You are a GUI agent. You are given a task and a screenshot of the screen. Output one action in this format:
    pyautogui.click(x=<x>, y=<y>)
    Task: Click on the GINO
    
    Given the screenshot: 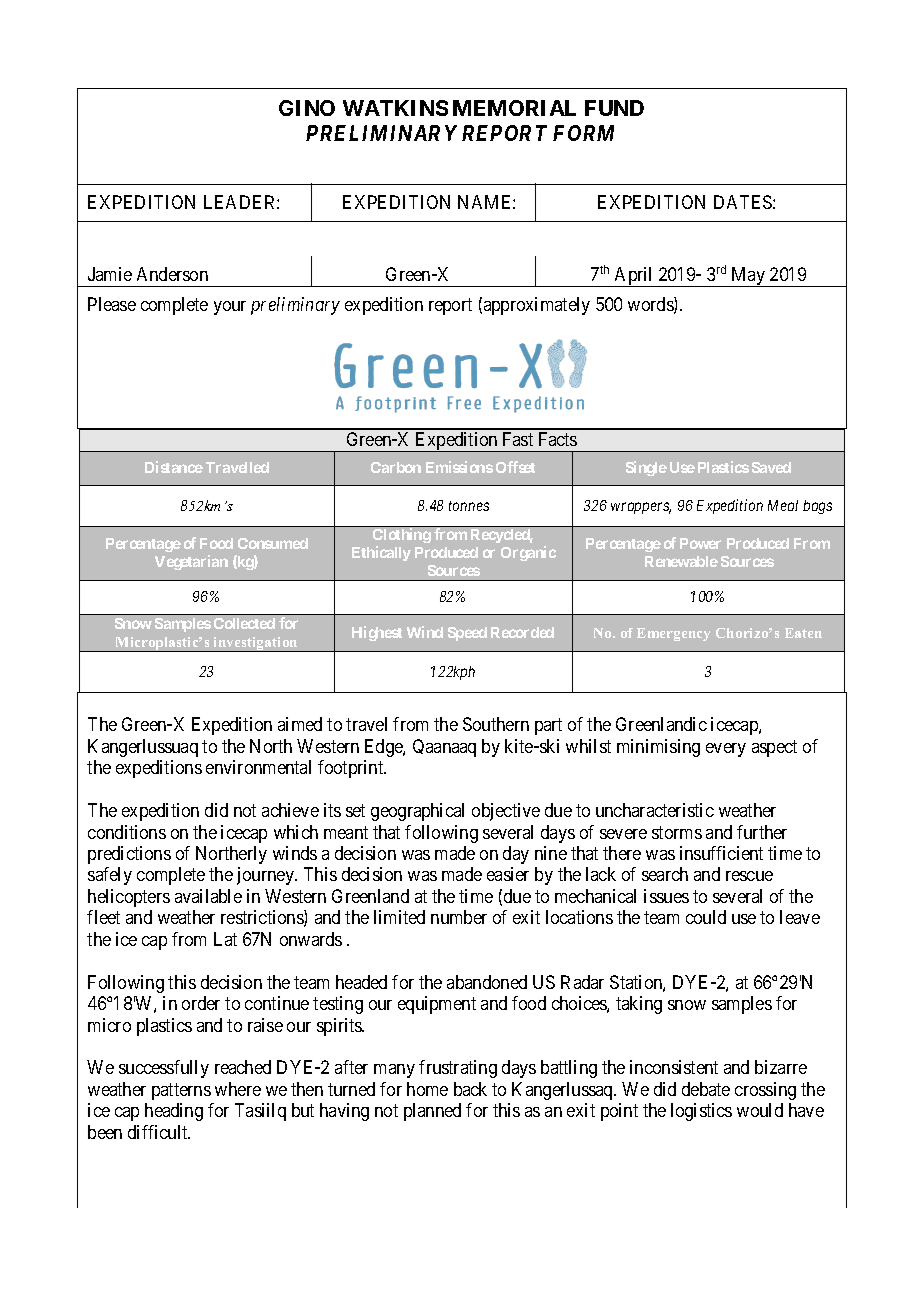 What is the action you would take?
    pyautogui.click(x=307, y=108)
